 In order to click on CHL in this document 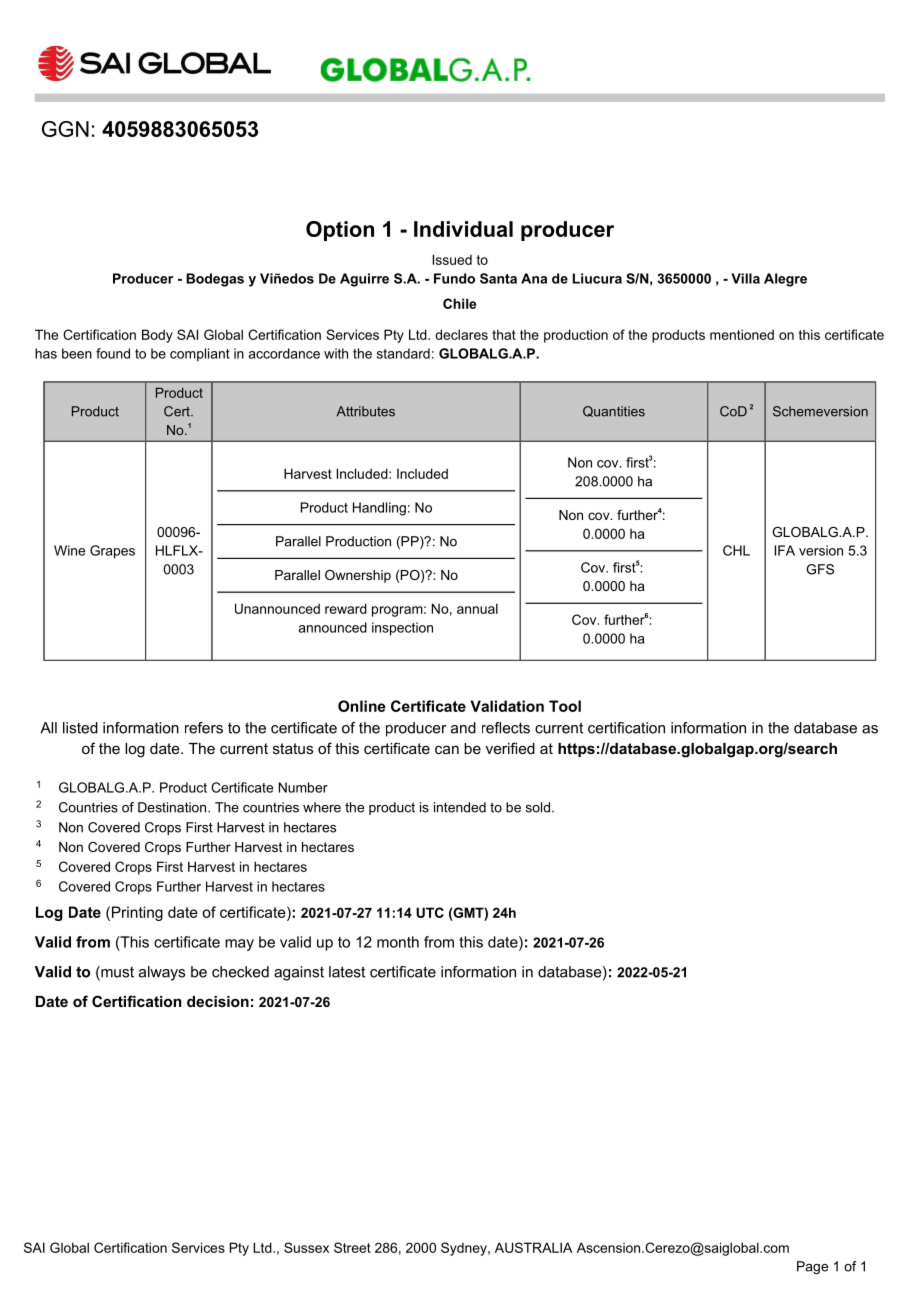, I will do `click(736, 550)`.
